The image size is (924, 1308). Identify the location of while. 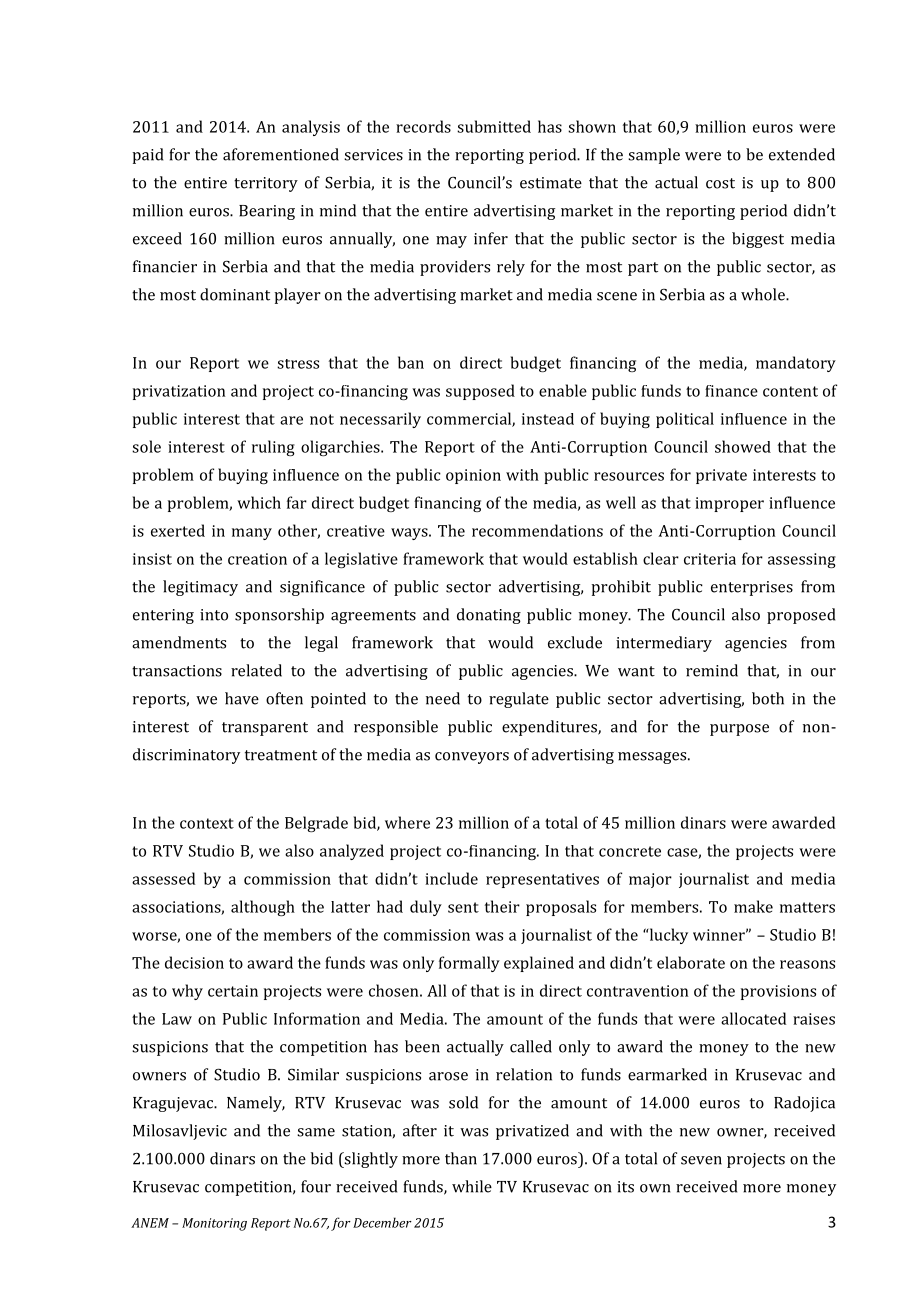
(472, 1186).
